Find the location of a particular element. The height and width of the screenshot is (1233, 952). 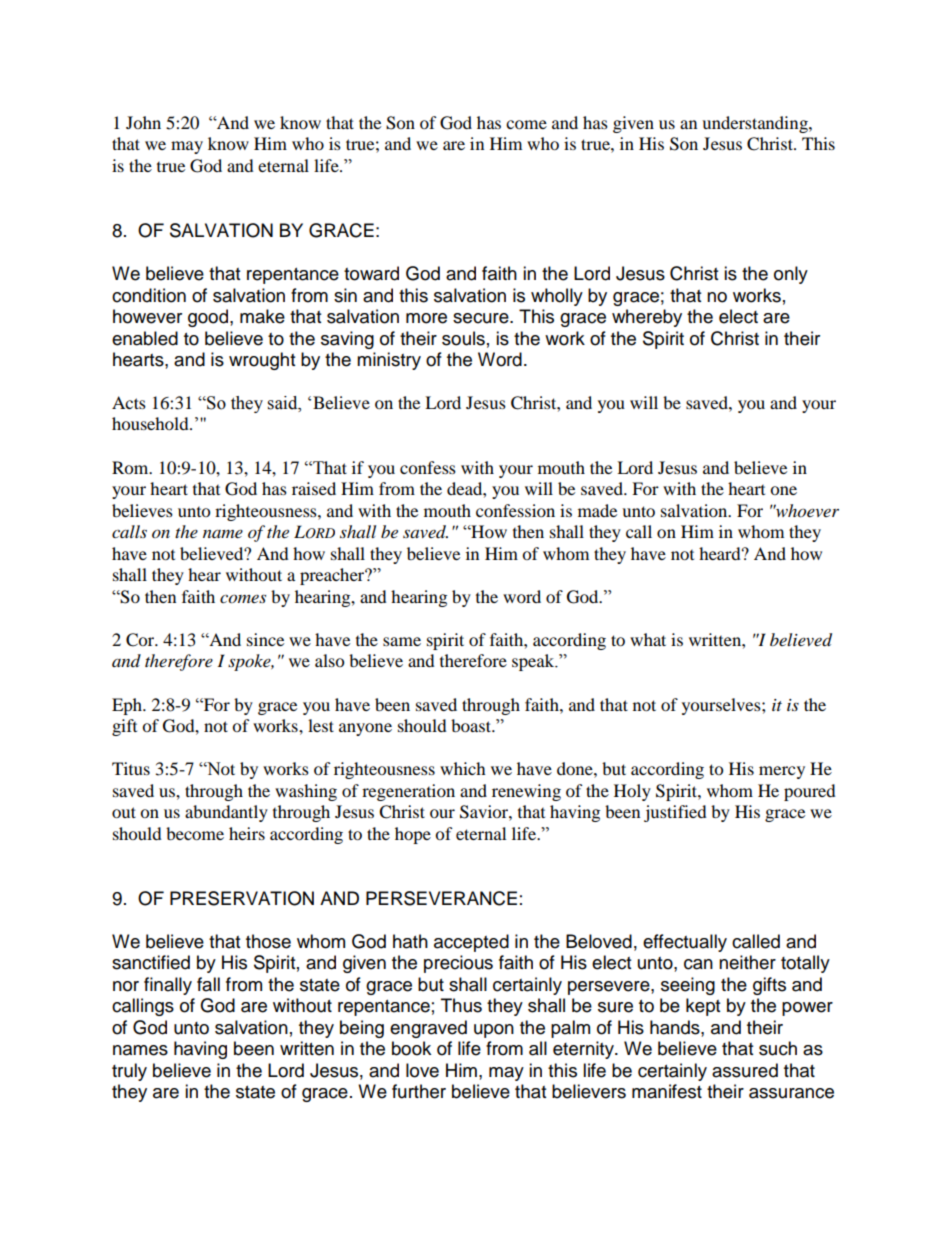

what is located at coordinates (648, 639).
